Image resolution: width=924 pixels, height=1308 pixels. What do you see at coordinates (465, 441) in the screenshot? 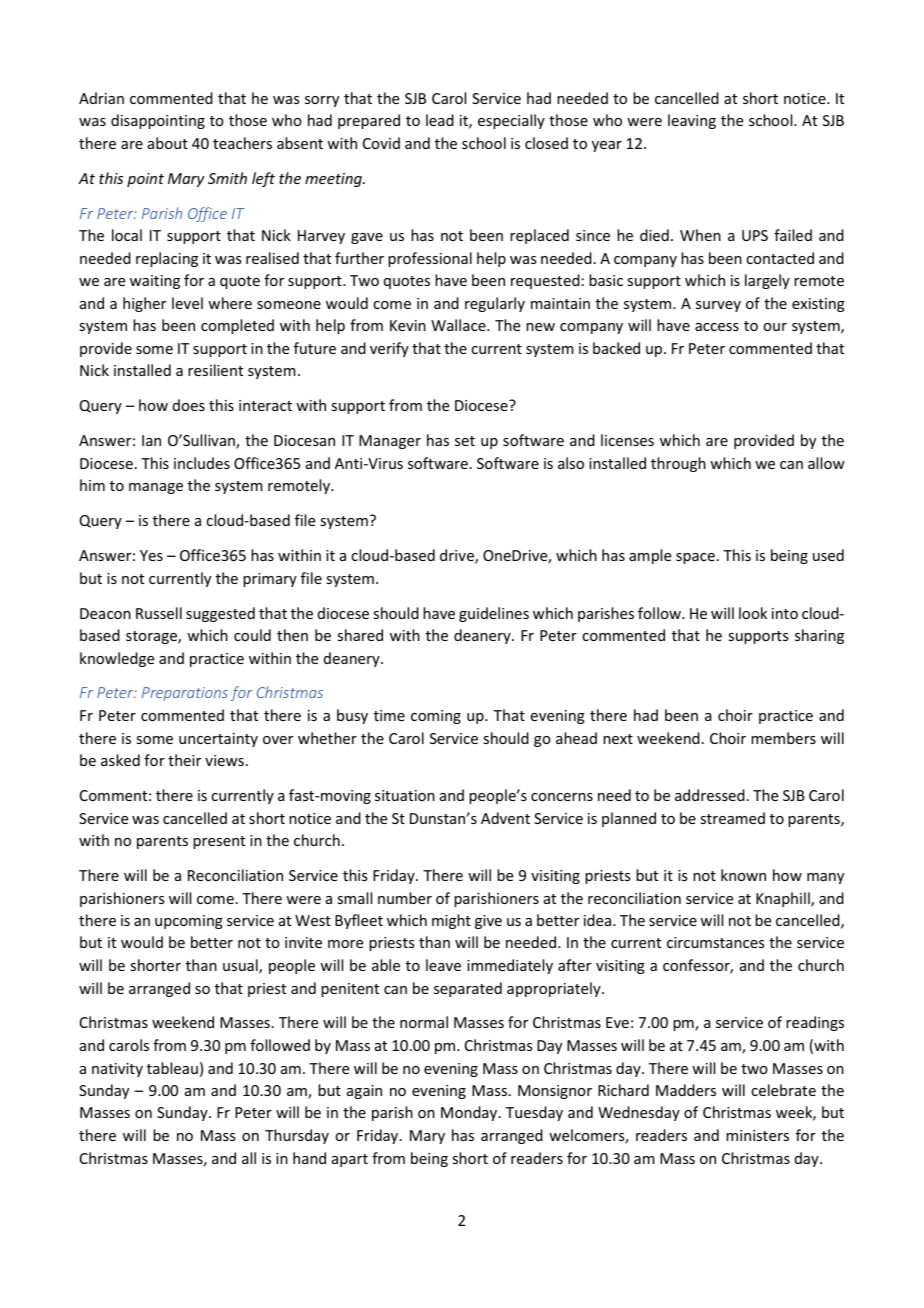
I see `set` at bounding box center [465, 441].
